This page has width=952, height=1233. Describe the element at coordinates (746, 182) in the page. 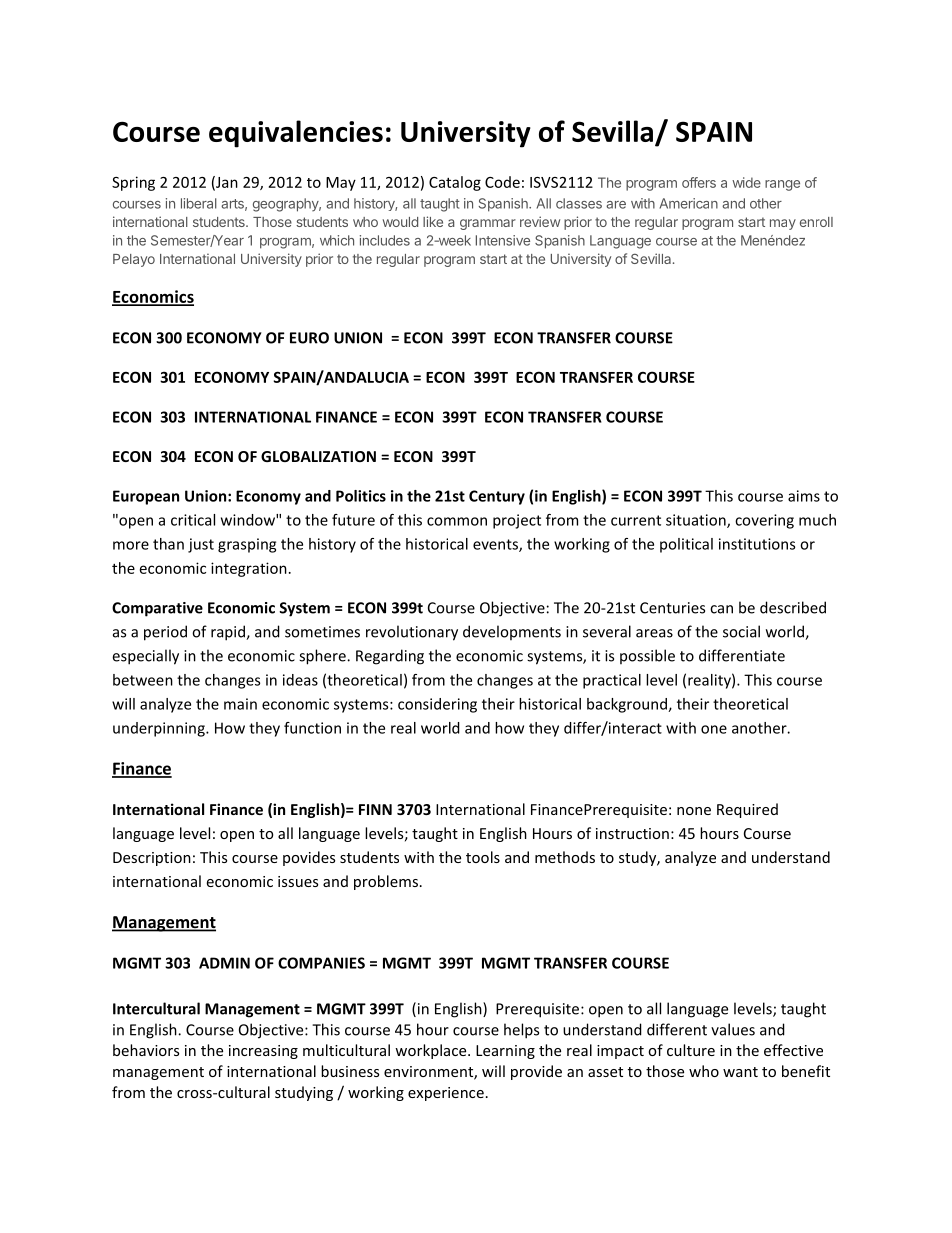

I see `wide` at that location.
